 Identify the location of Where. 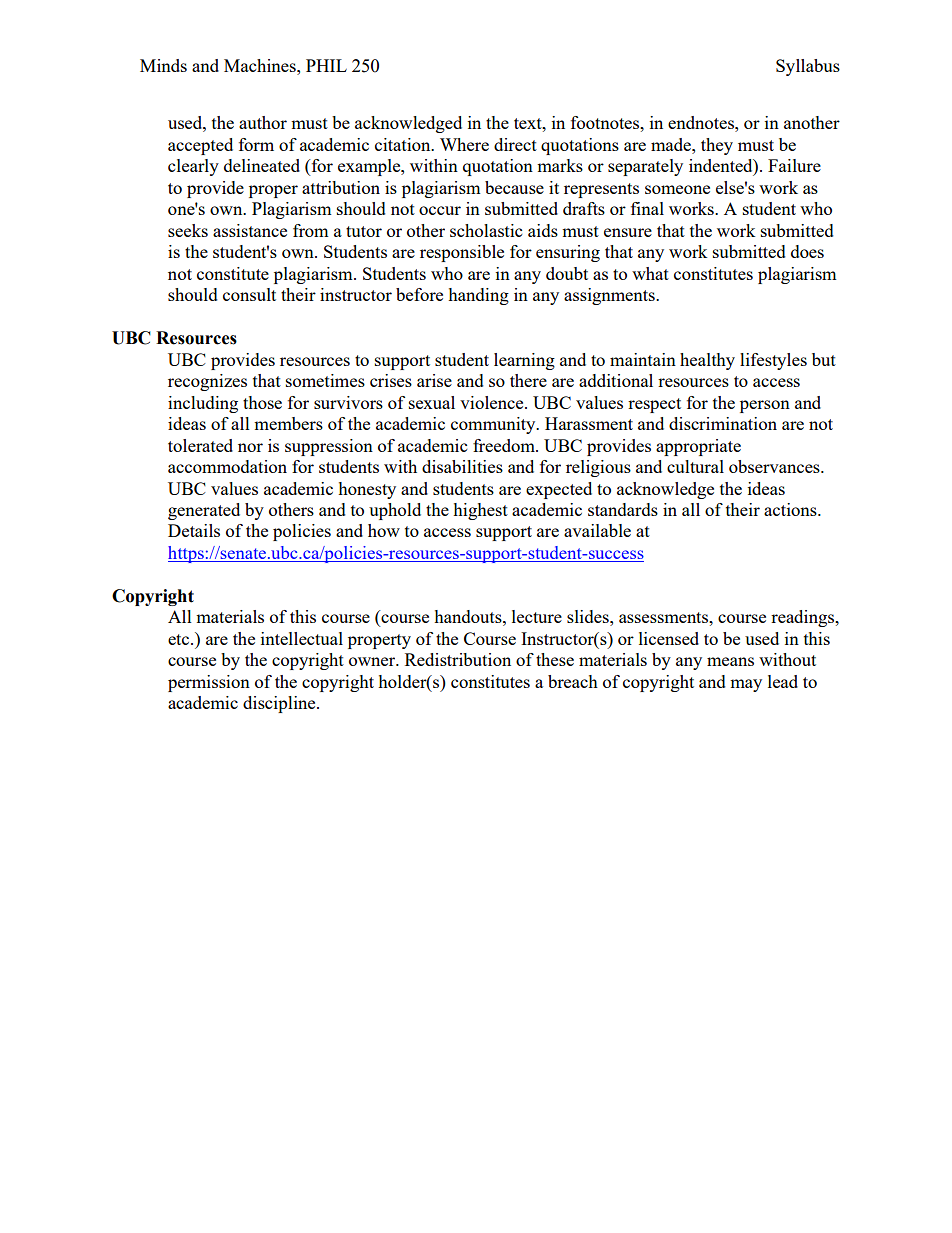
(464, 144).
